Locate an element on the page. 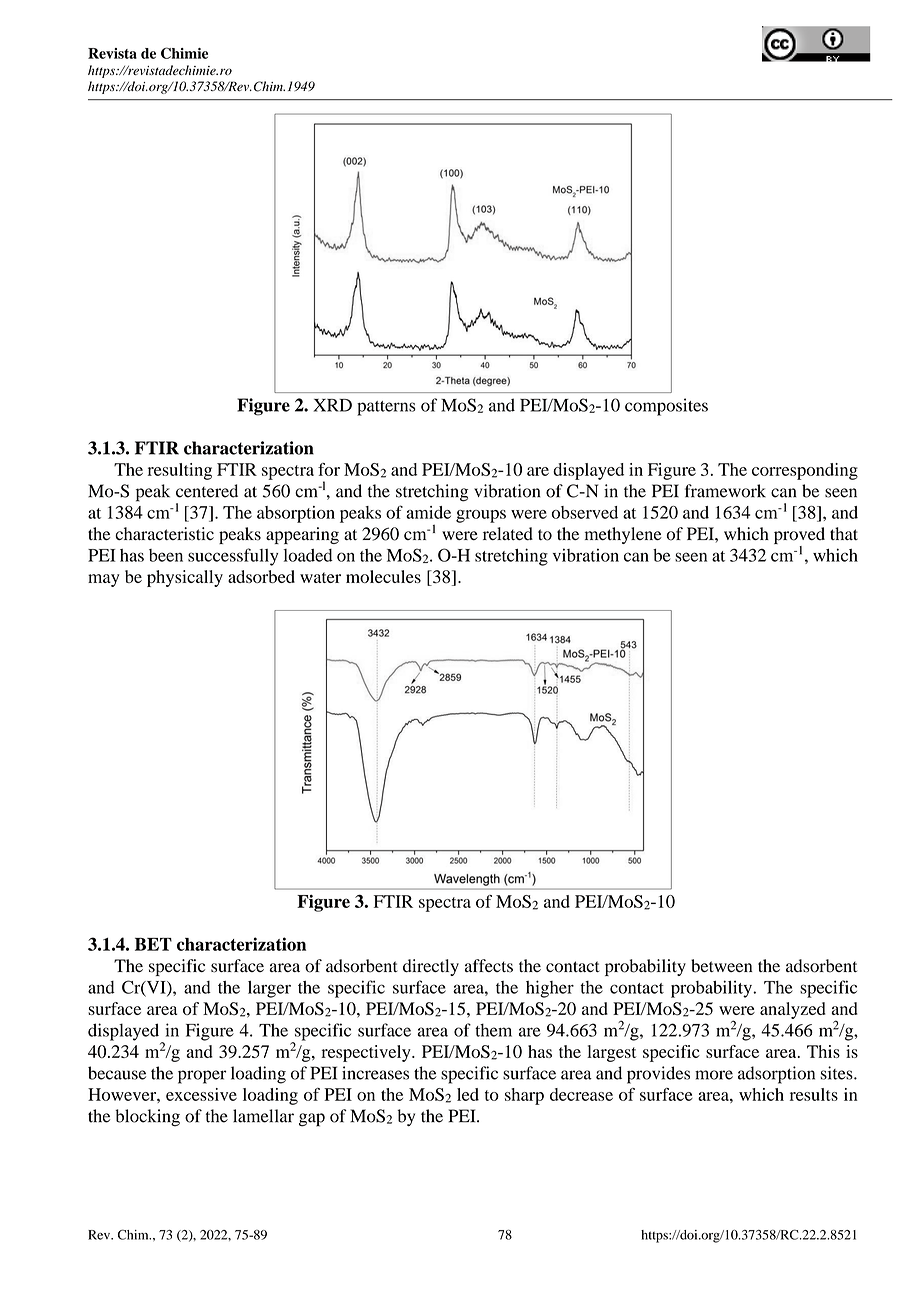 Image resolution: width=924 pixels, height=1308 pixels. physically is located at coordinates (185, 578).
